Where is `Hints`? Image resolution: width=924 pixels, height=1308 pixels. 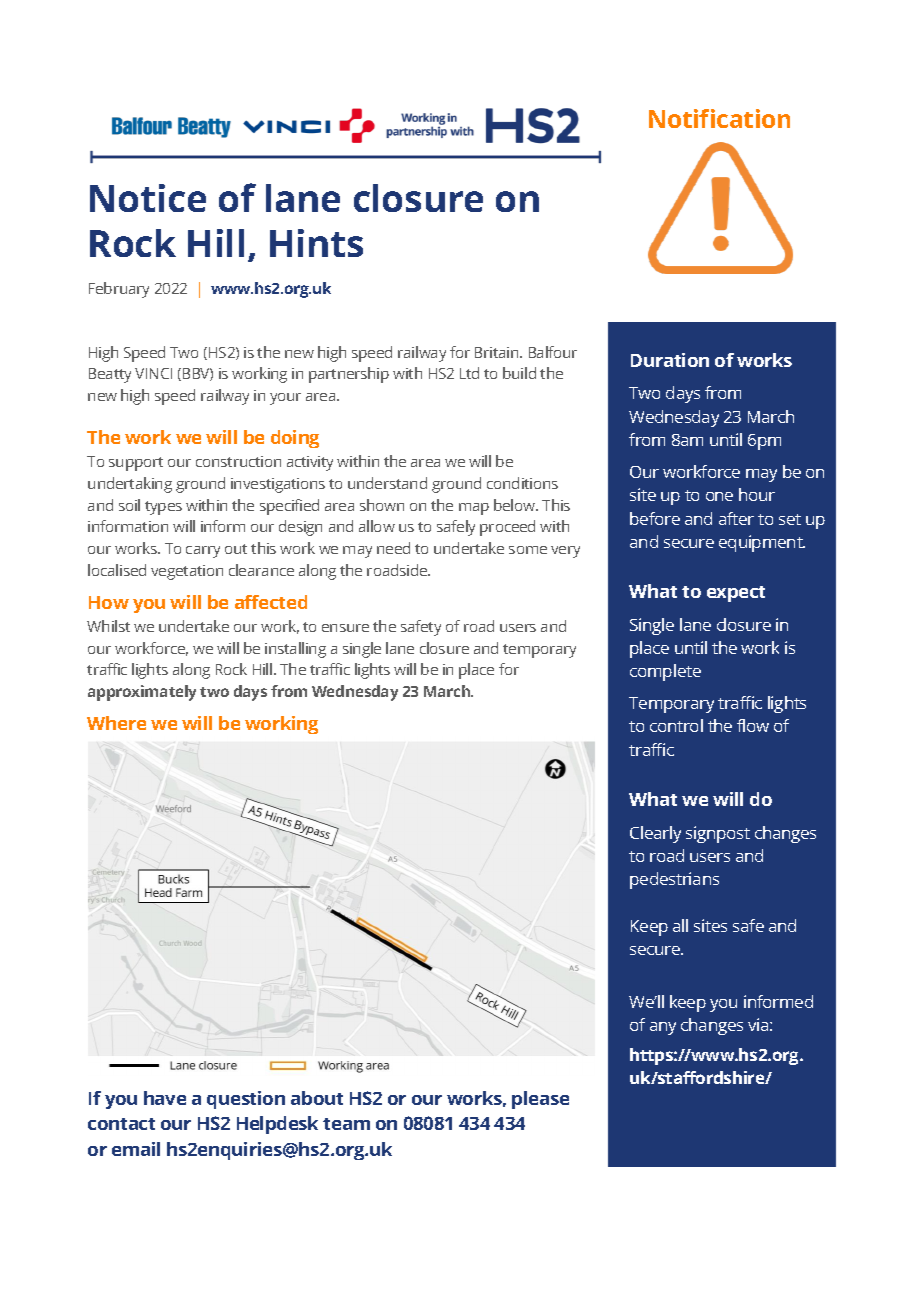 Hints is located at coordinates (316, 243).
